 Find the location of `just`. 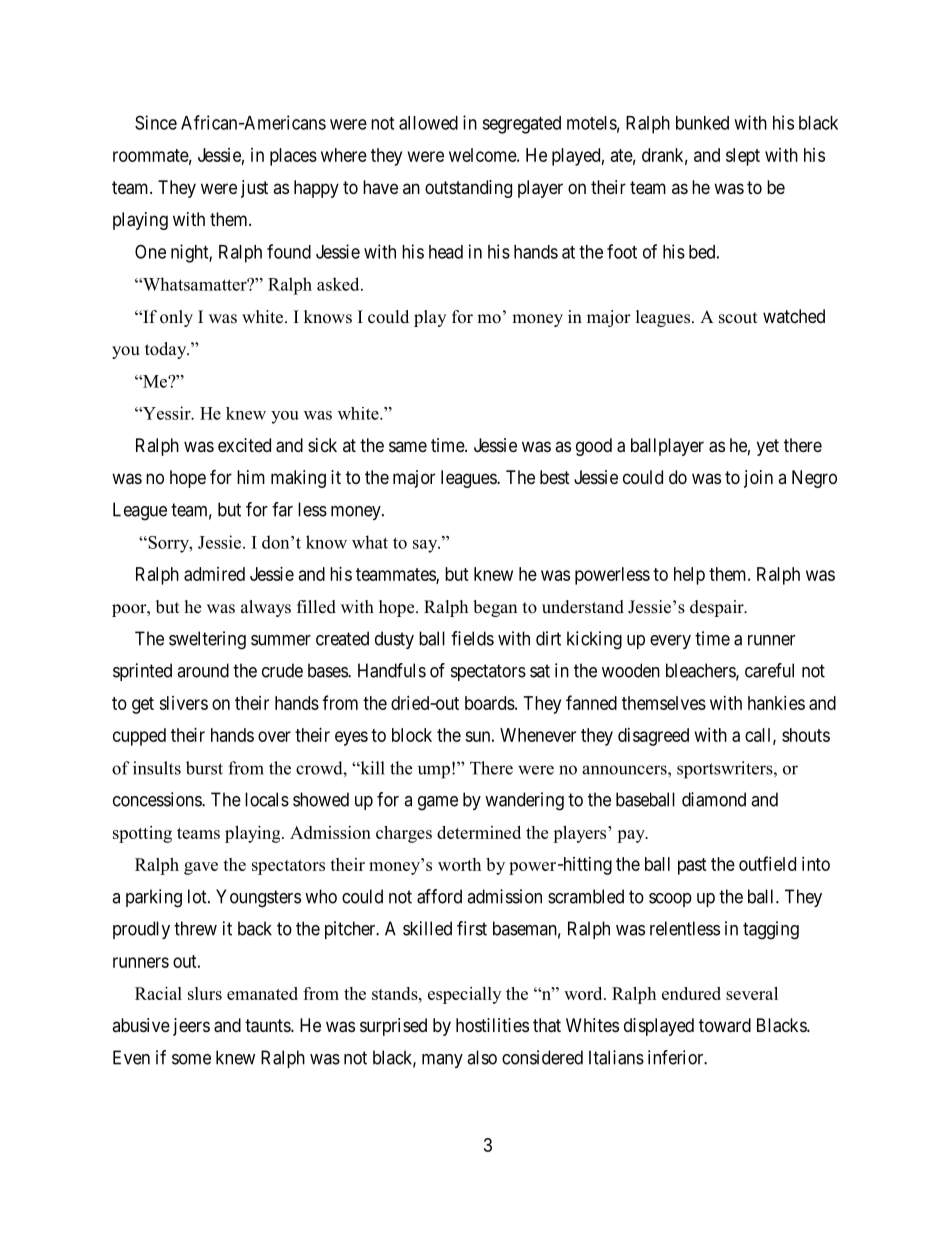

just is located at coordinates (254, 189).
